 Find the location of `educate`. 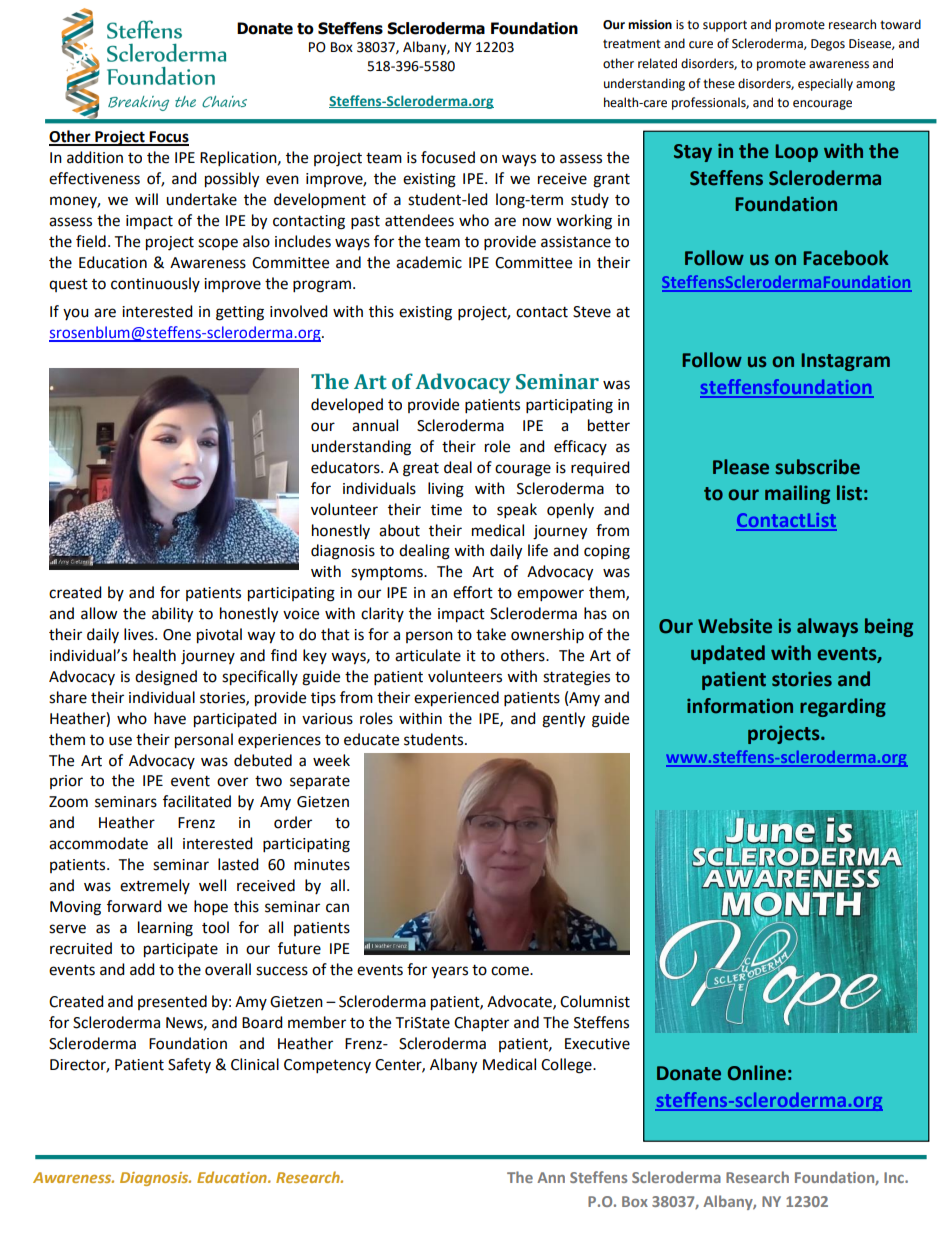

educate is located at coordinates (371, 739).
